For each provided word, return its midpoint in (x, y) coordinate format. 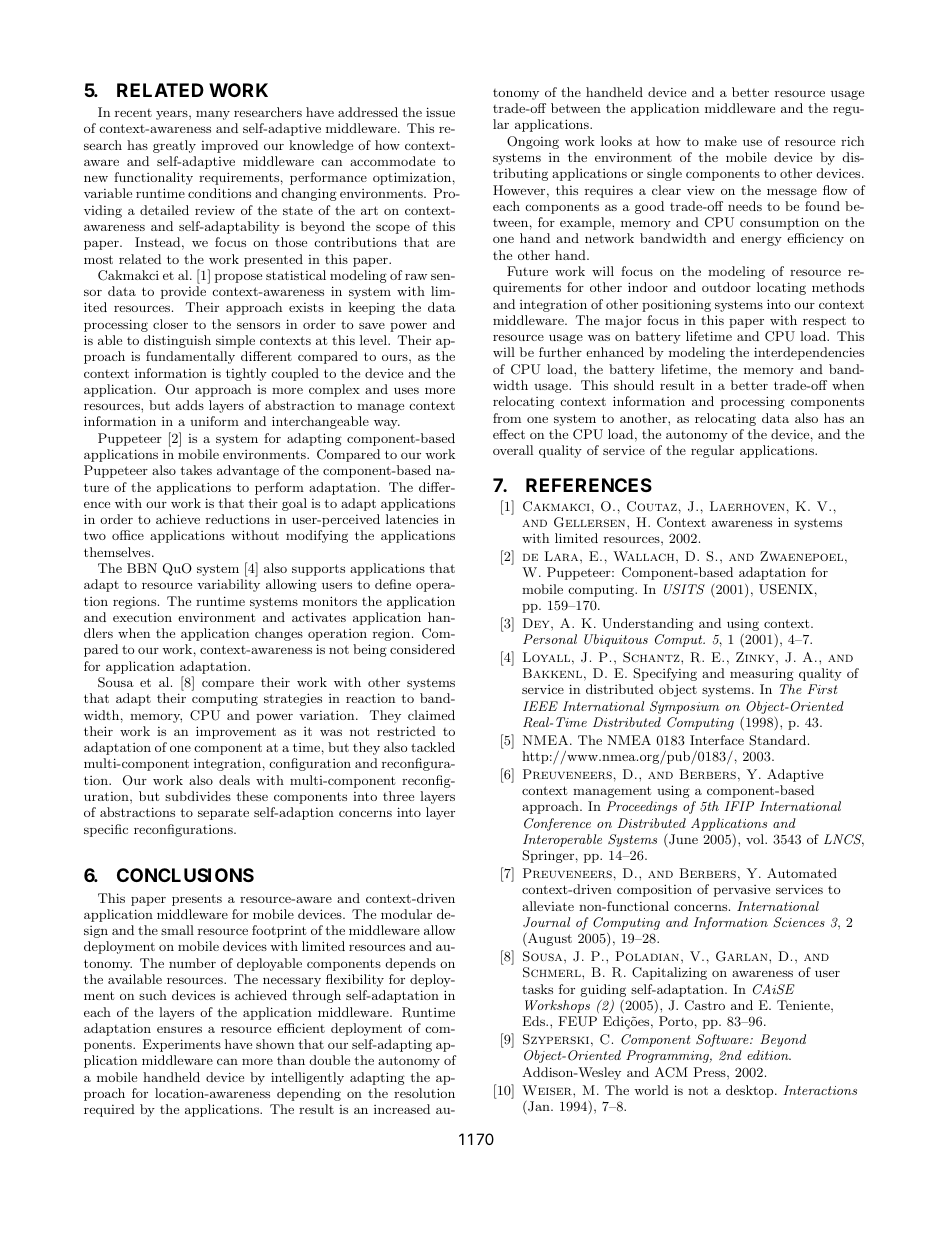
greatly (174, 146)
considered (422, 649)
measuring (762, 674)
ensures (179, 1029)
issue (440, 112)
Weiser (548, 1090)
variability (228, 585)
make (721, 141)
